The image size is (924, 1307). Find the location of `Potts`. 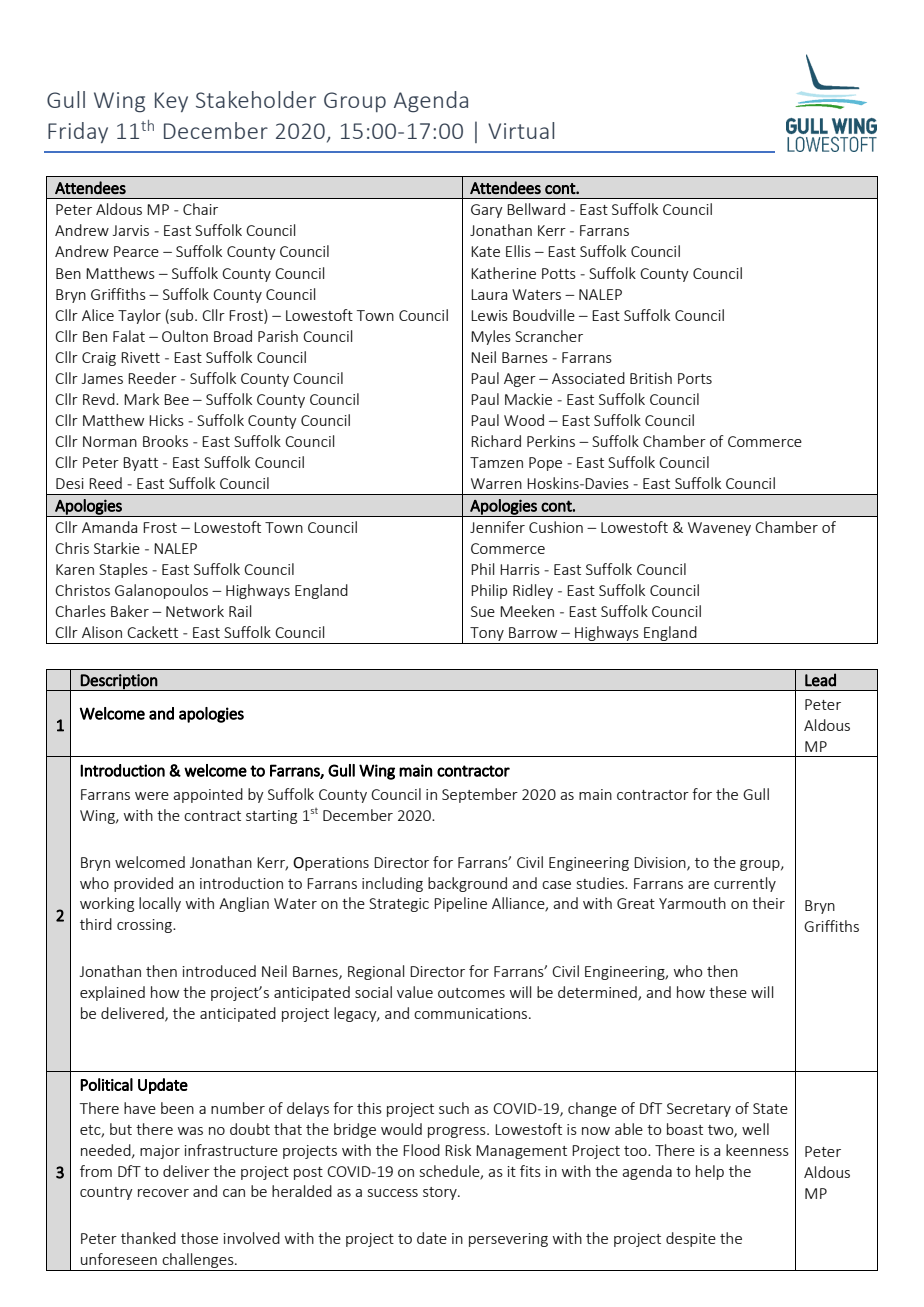

Potts is located at coordinates (559, 273).
